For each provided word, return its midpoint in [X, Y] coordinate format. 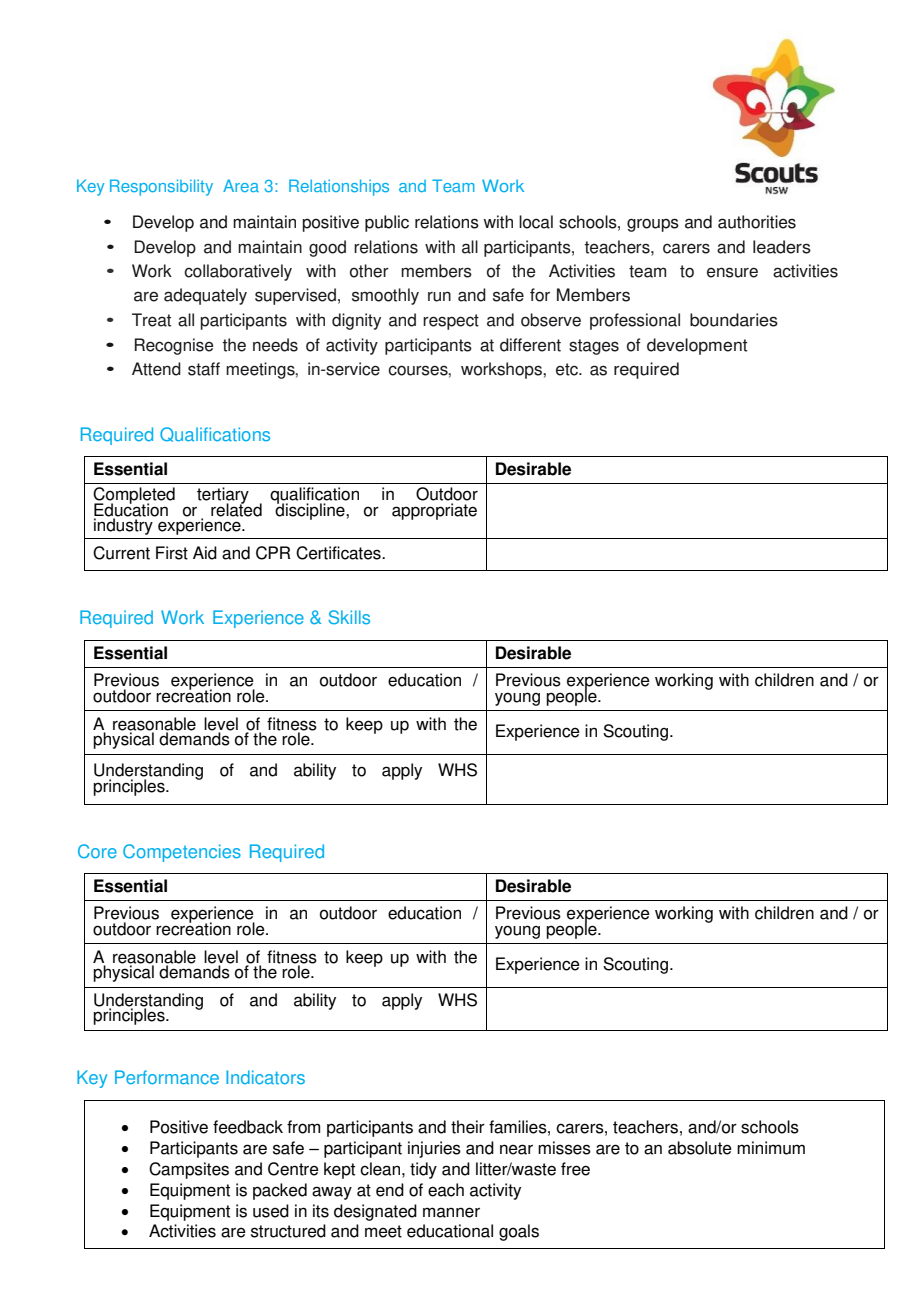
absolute [700, 1148]
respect [451, 322]
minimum [771, 1148]
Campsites [189, 1170]
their [468, 1127]
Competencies [182, 853]
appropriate [434, 511]
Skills [349, 617]
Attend [156, 369]
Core [97, 851]
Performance [167, 1077]
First [172, 553]
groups [653, 225]
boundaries [734, 320]
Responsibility [161, 187]
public [387, 223]
